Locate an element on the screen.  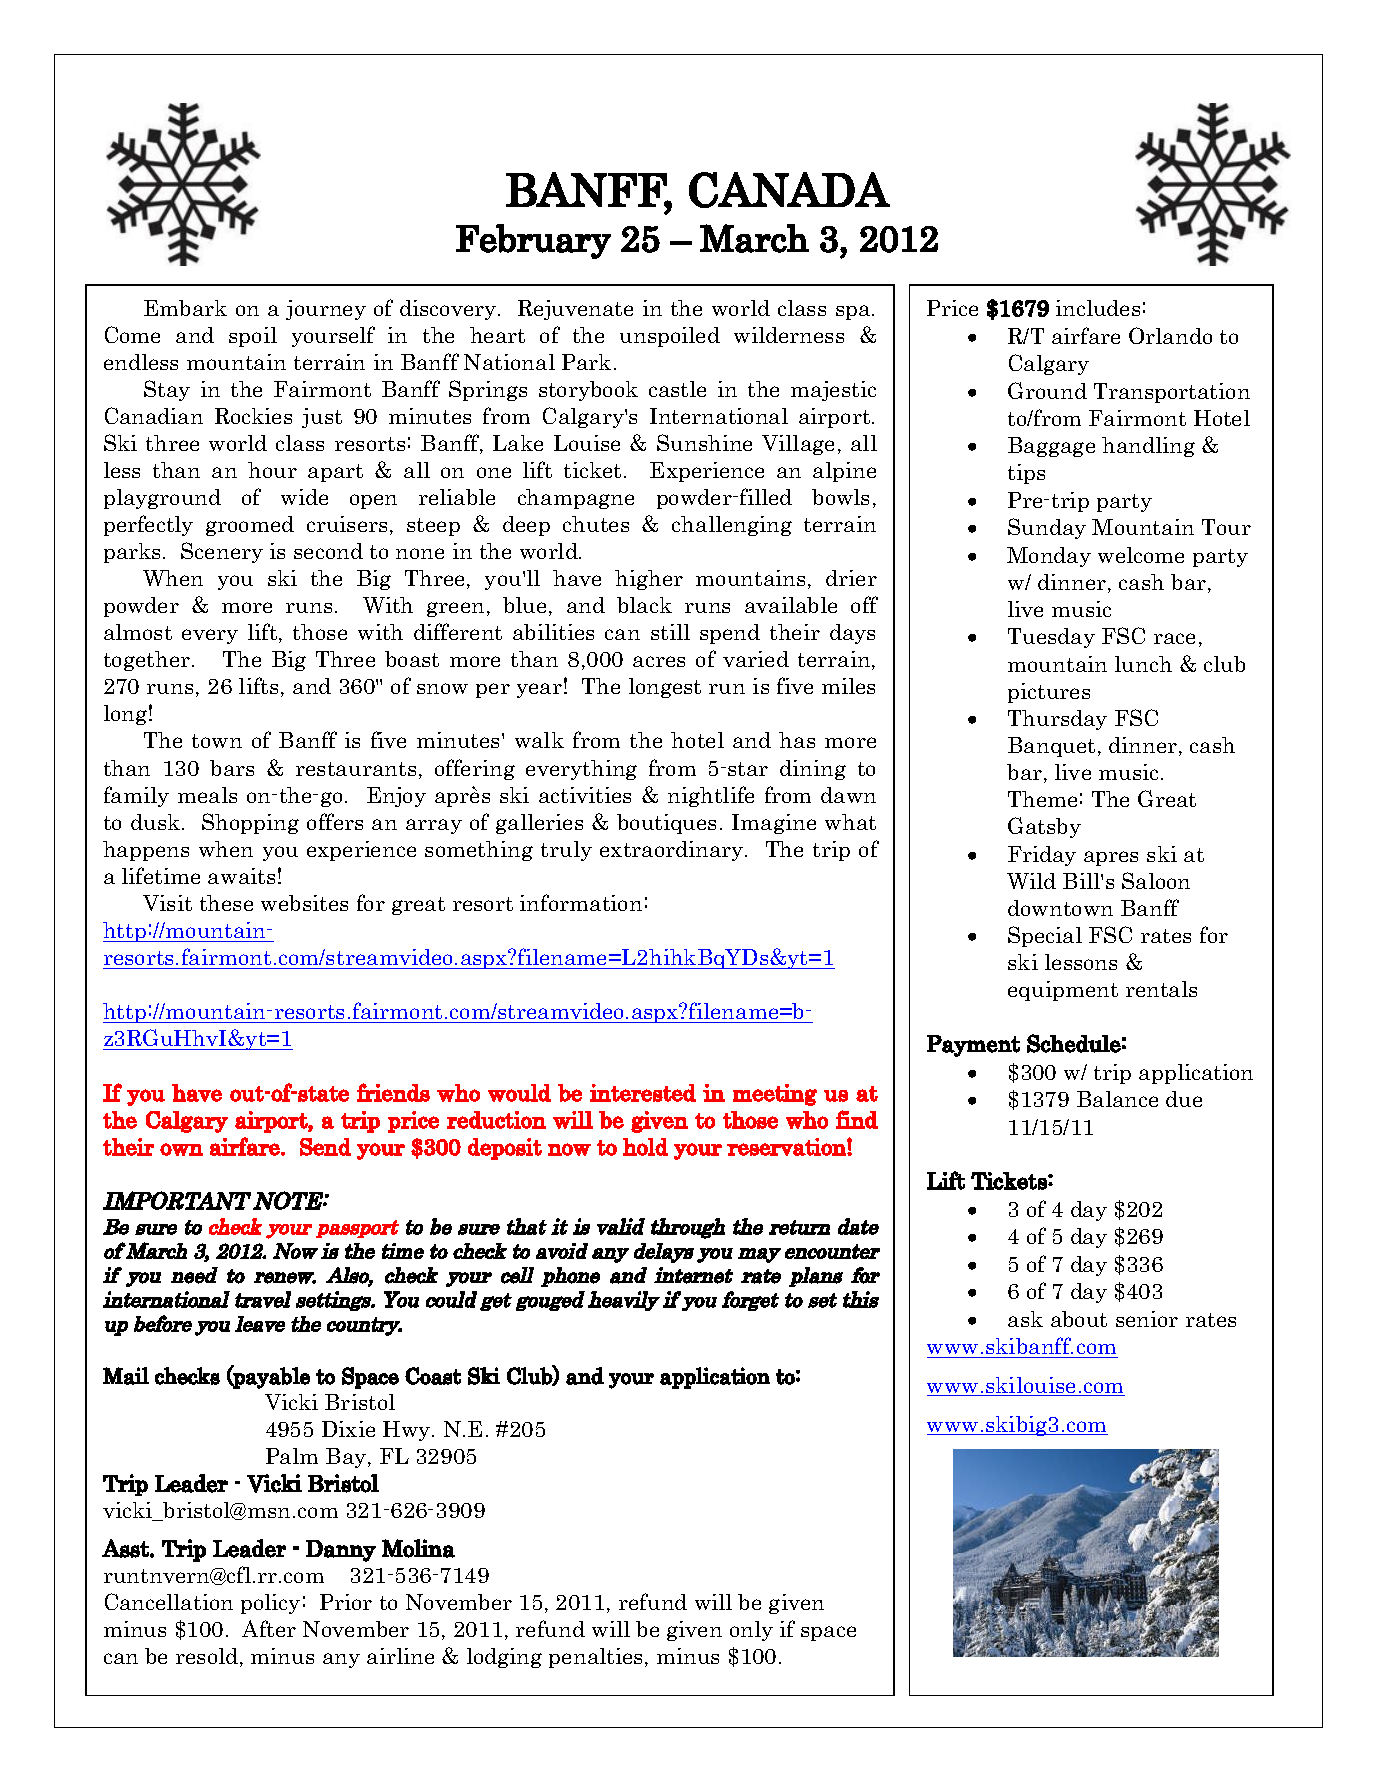
pictures is located at coordinates (1049, 693).
